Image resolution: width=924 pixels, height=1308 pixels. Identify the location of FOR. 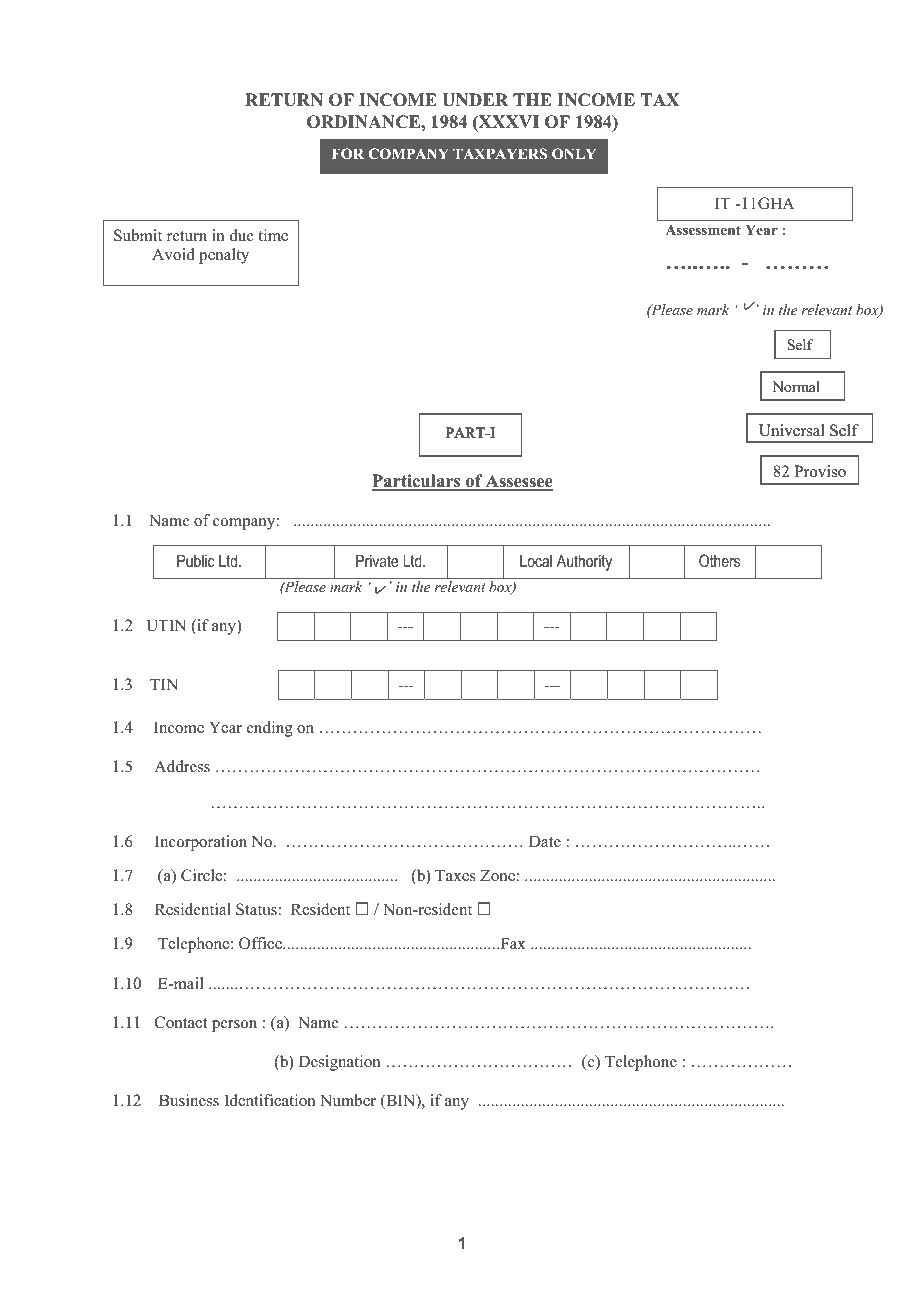
(348, 153).
